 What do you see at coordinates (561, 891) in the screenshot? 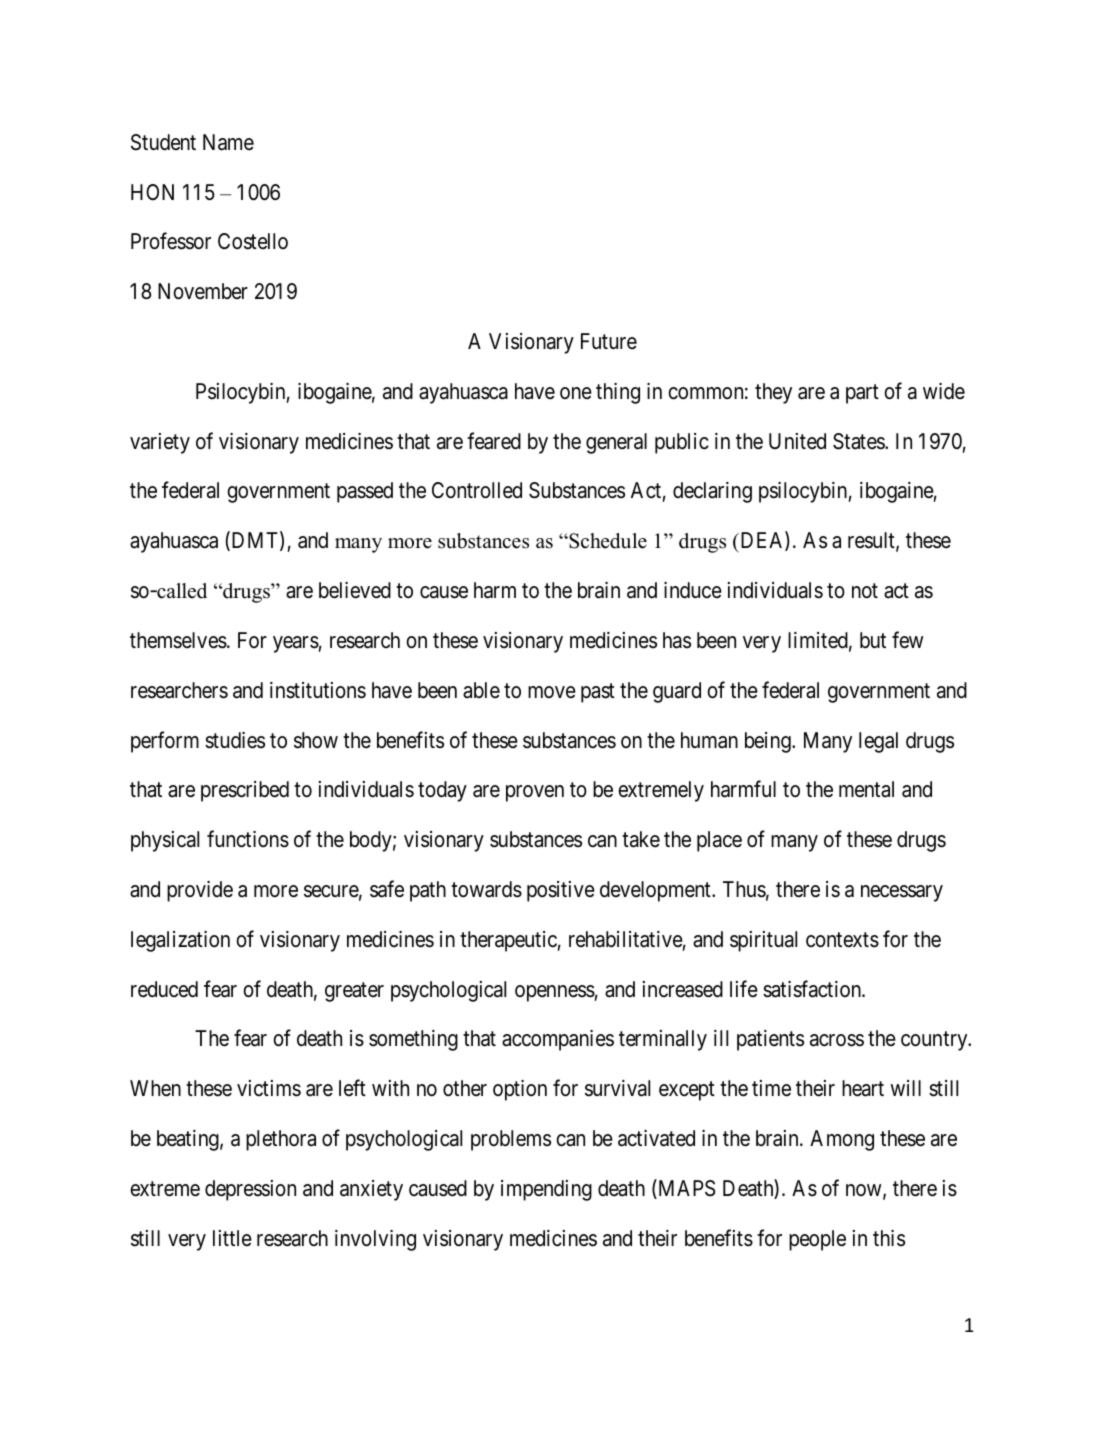
I see `positive` at bounding box center [561, 891].
